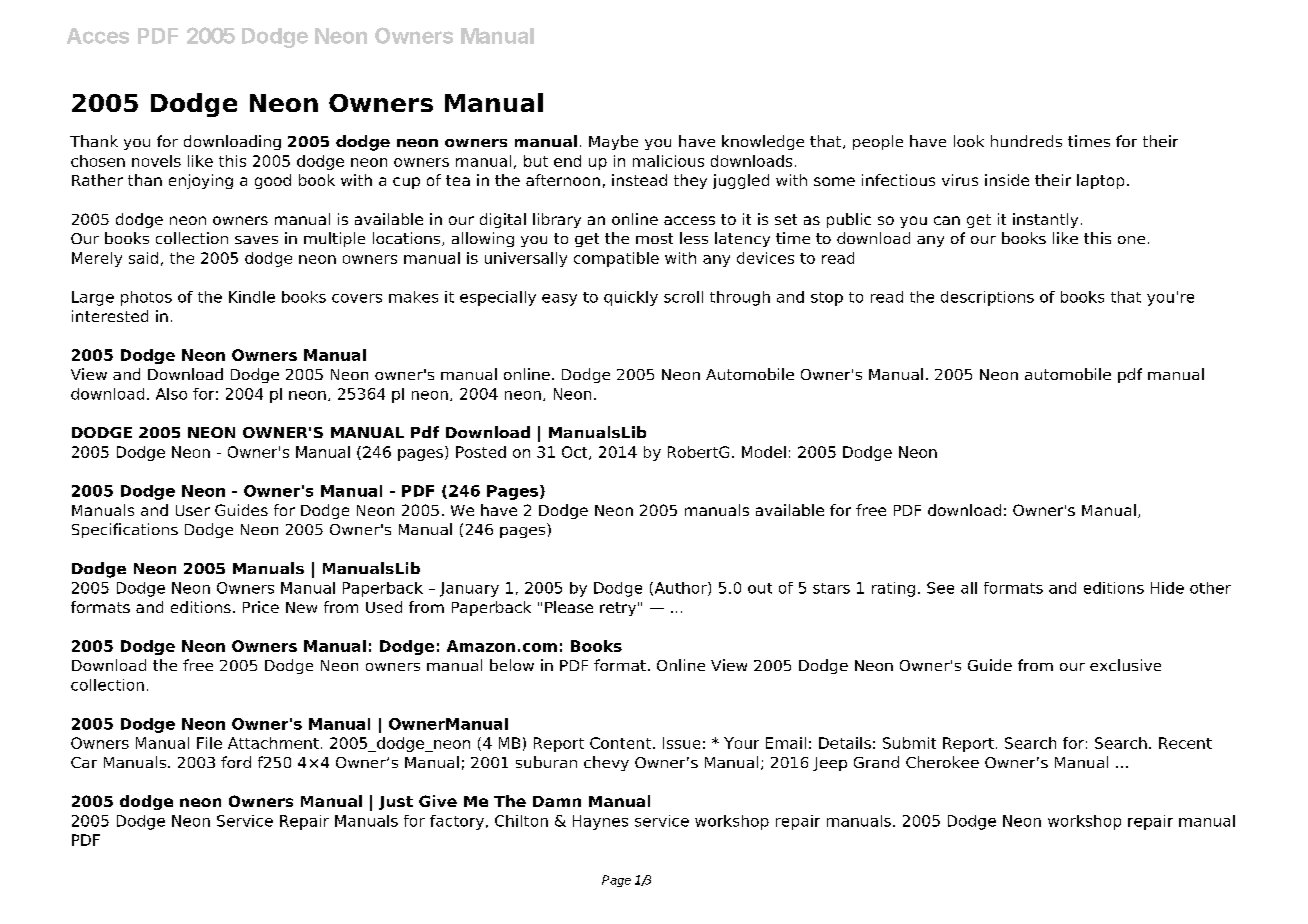 This screenshot has height=924, width=1308. What do you see at coordinates (668, 161) in the screenshot?
I see `malicious` at bounding box center [668, 161].
